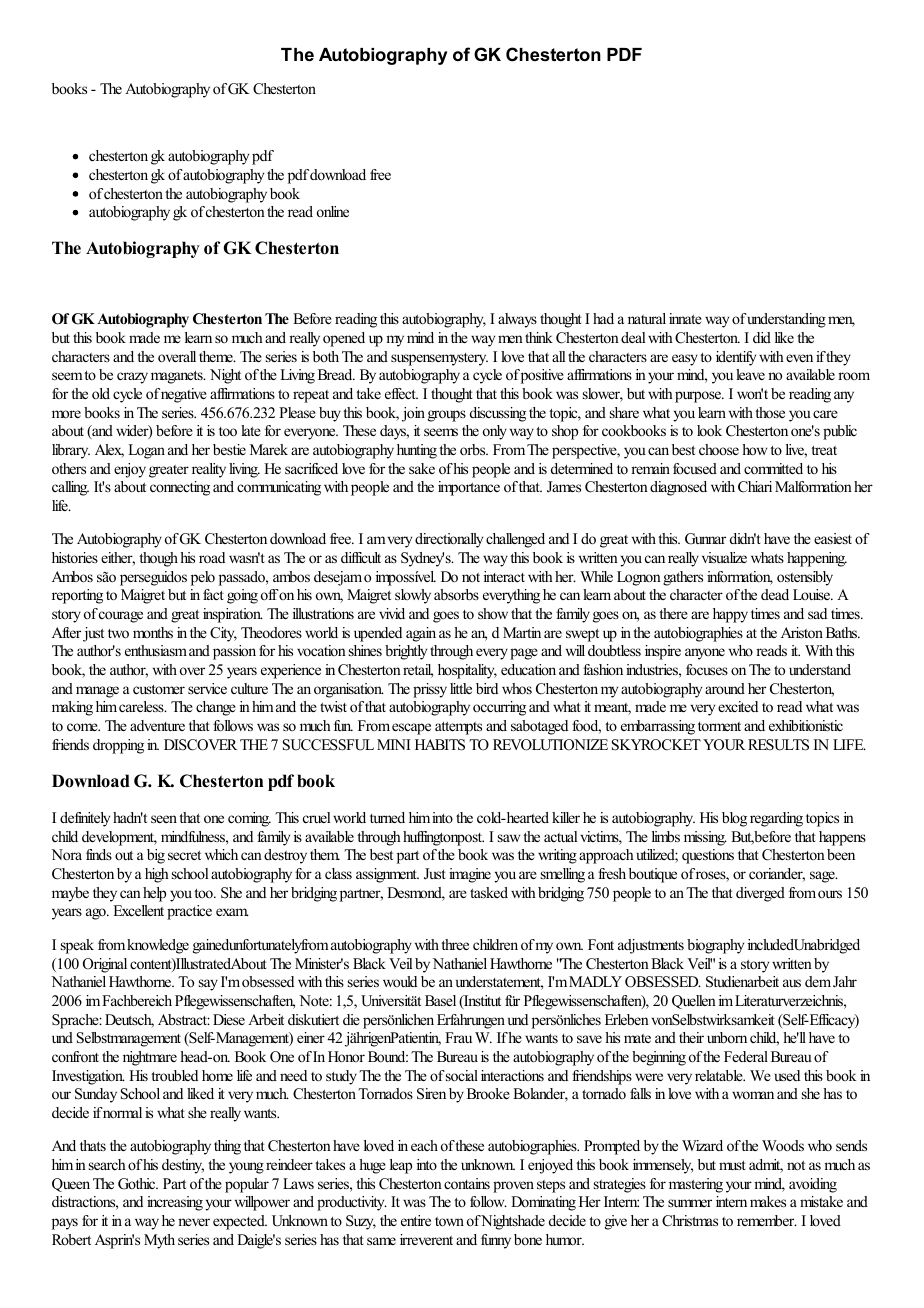 The width and height of the document is (924, 1308). What do you see at coordinates (203, 578) in the document?
I see `pelo` at bounding box center [203, 578].
